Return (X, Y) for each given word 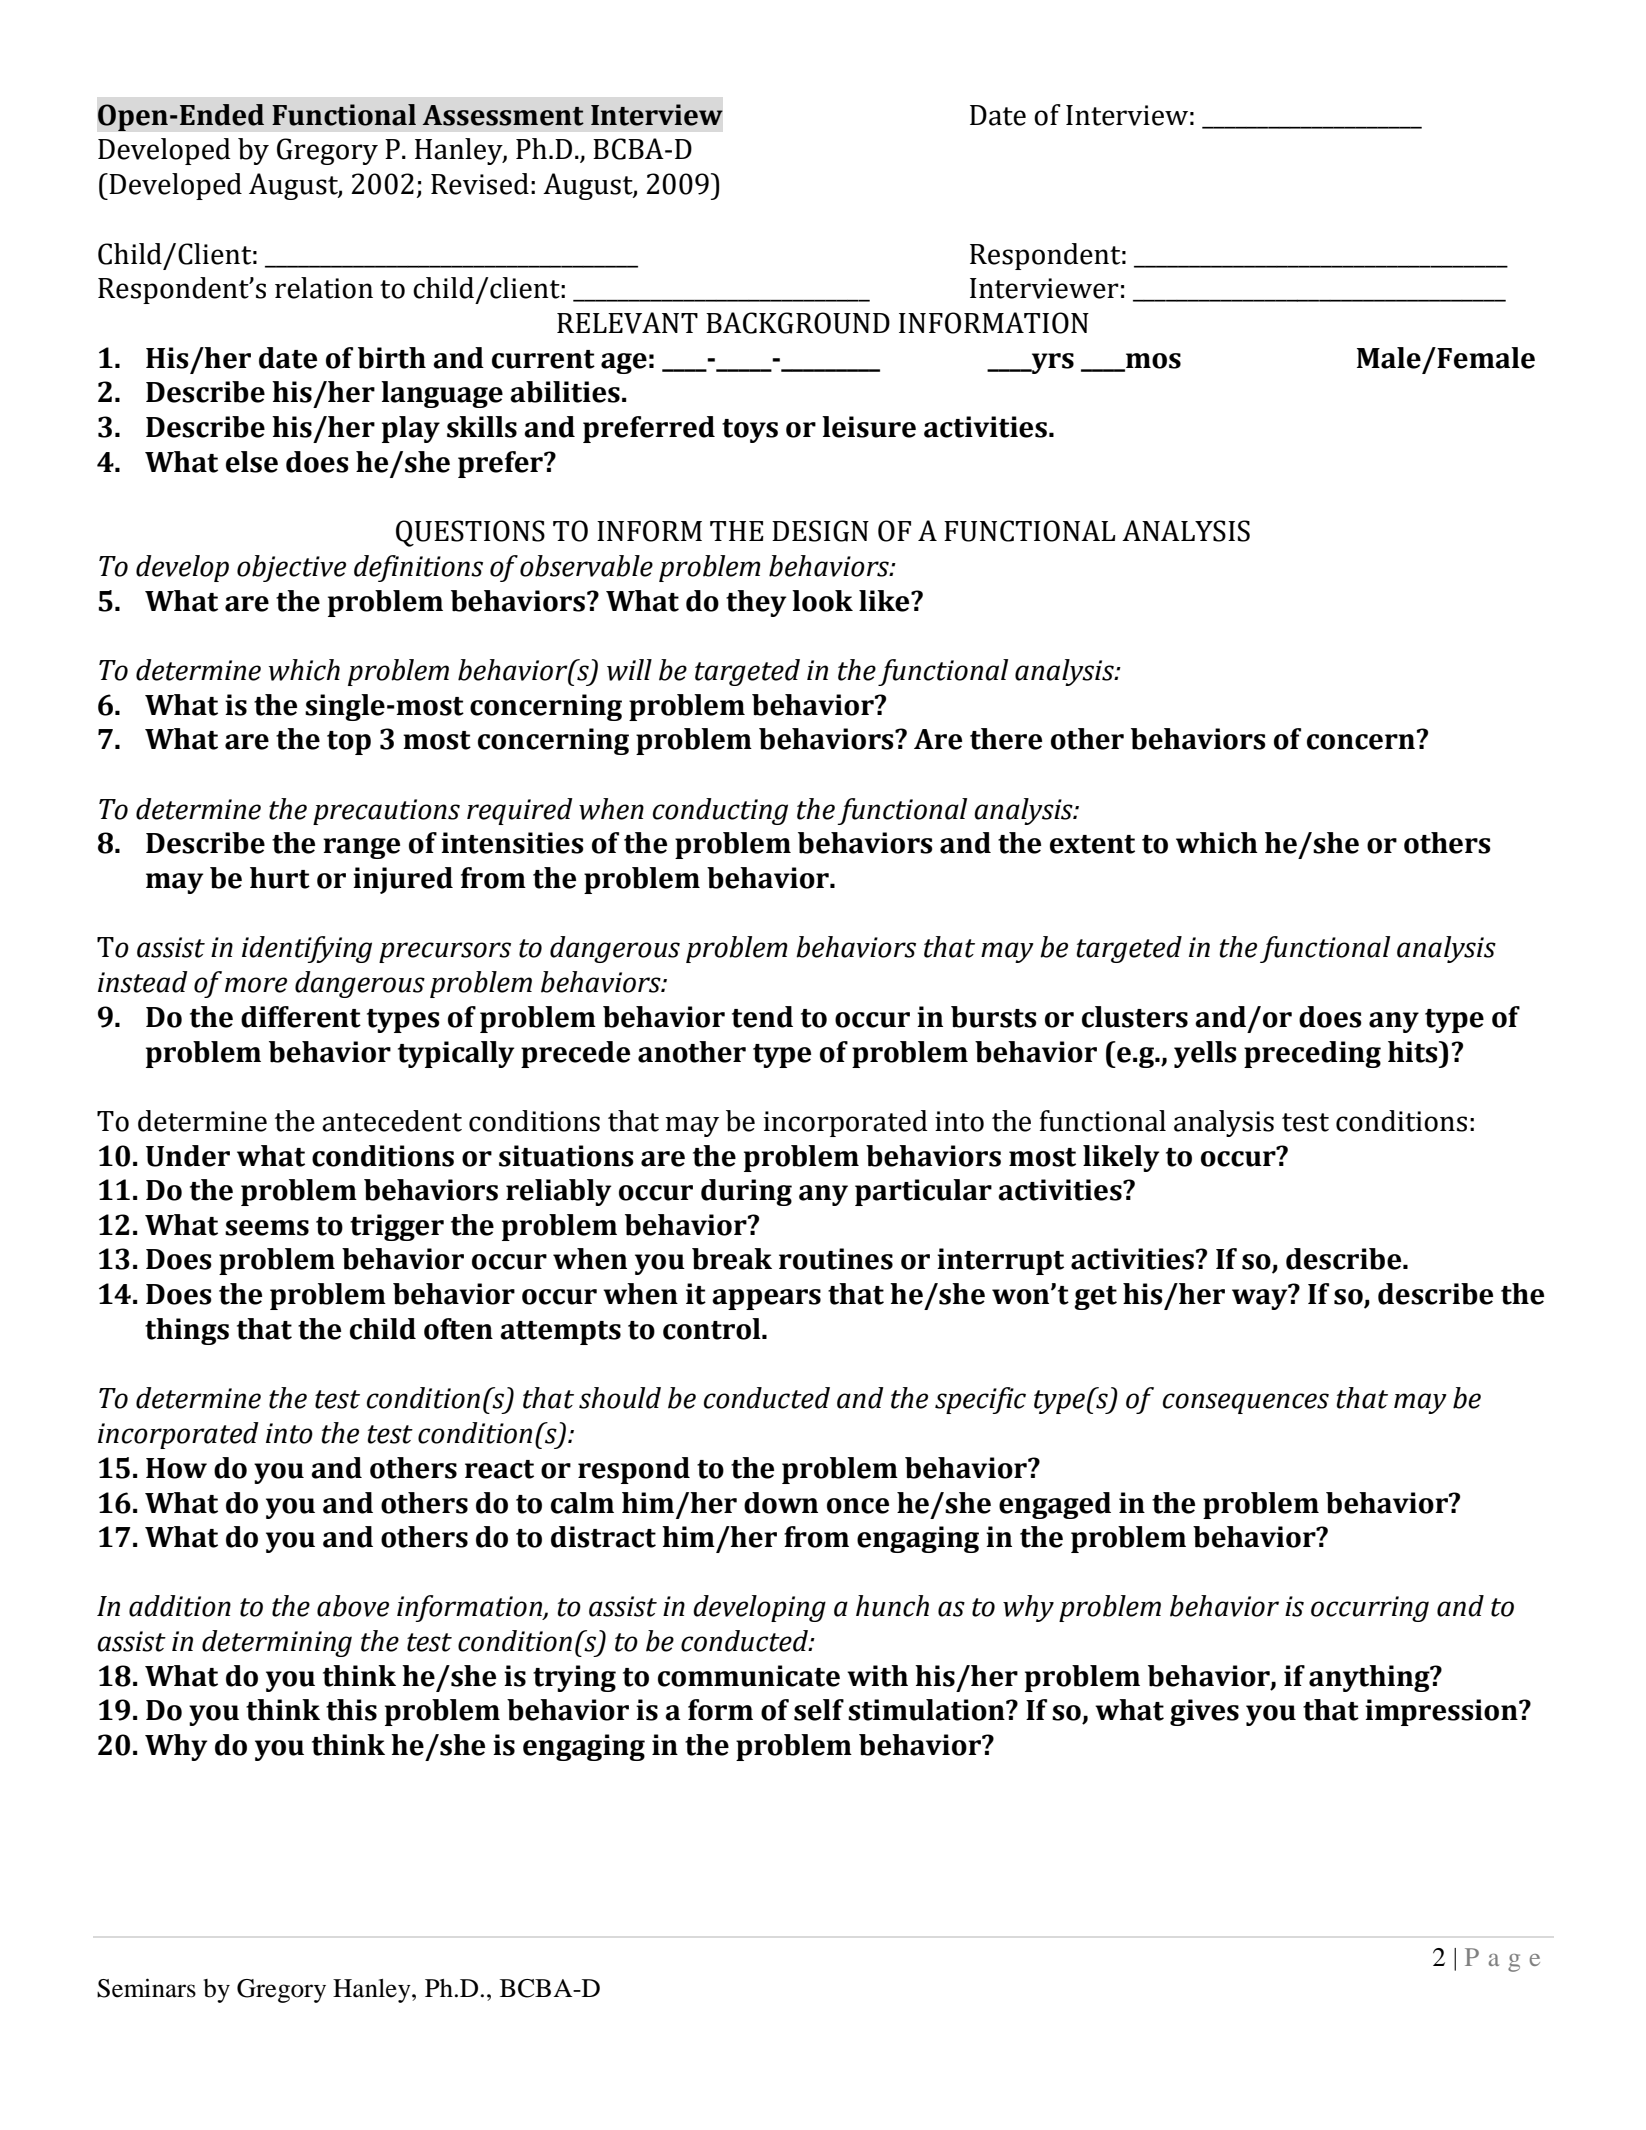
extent (1092, 844)
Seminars (146, 1988)
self (819, 1710)
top (349, 743)
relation (324, 288)
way (1261, 1298)
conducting (720, 811)
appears (766, 1299)
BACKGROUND (798, 323)
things (187, 1331)
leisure (869, 427)
